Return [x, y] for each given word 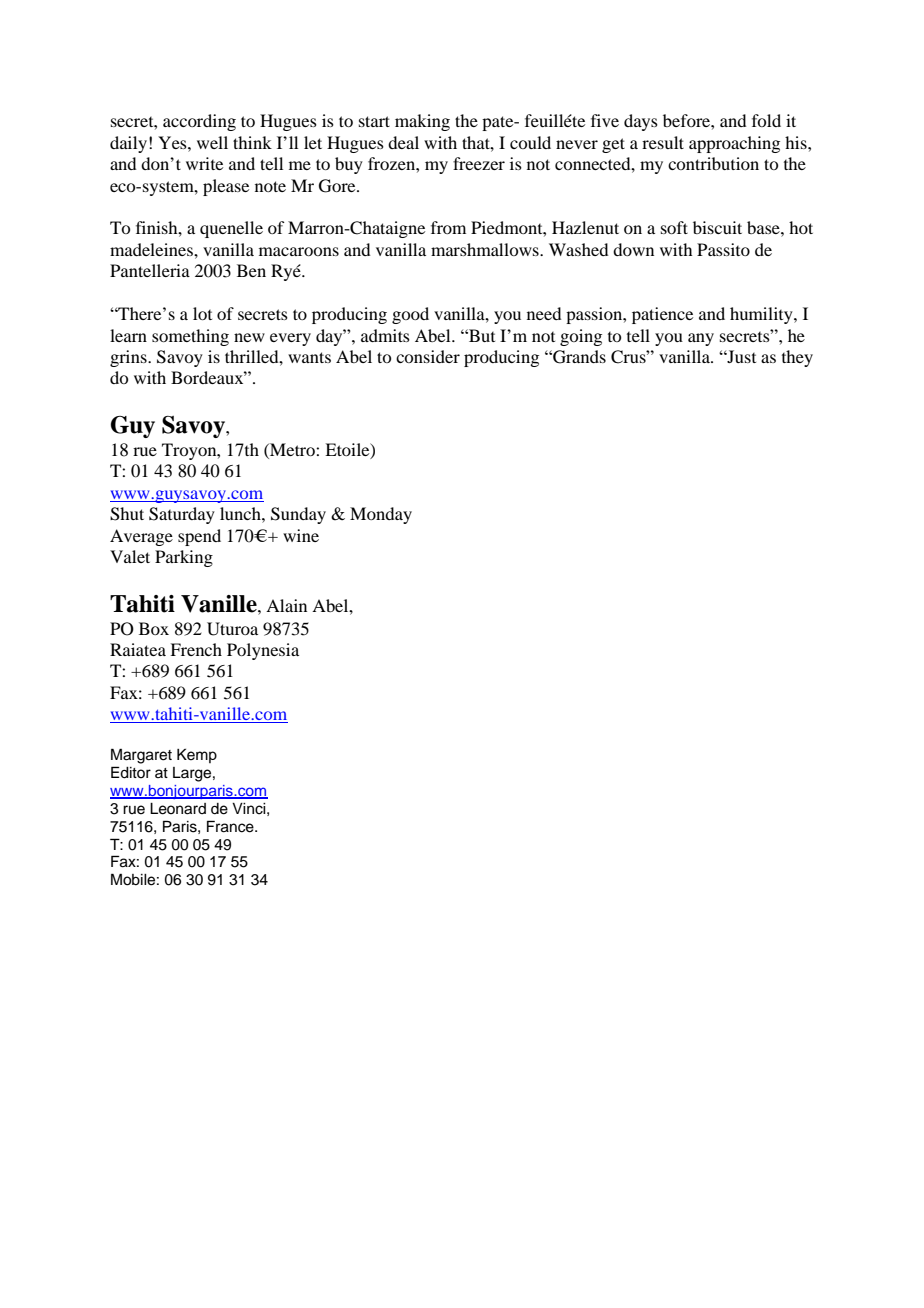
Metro [292, 451]
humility [762, 315]
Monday [381, 515]
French [196, 649]
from [448, 227]
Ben [251, 270]
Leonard [178, 809]
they [797, 358]
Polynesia [263, 651]
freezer [479, 163]
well [212, 142]
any [701, 339]
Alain [286, 605]
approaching [734, 144]
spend [199, 537]
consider [428, 356]
